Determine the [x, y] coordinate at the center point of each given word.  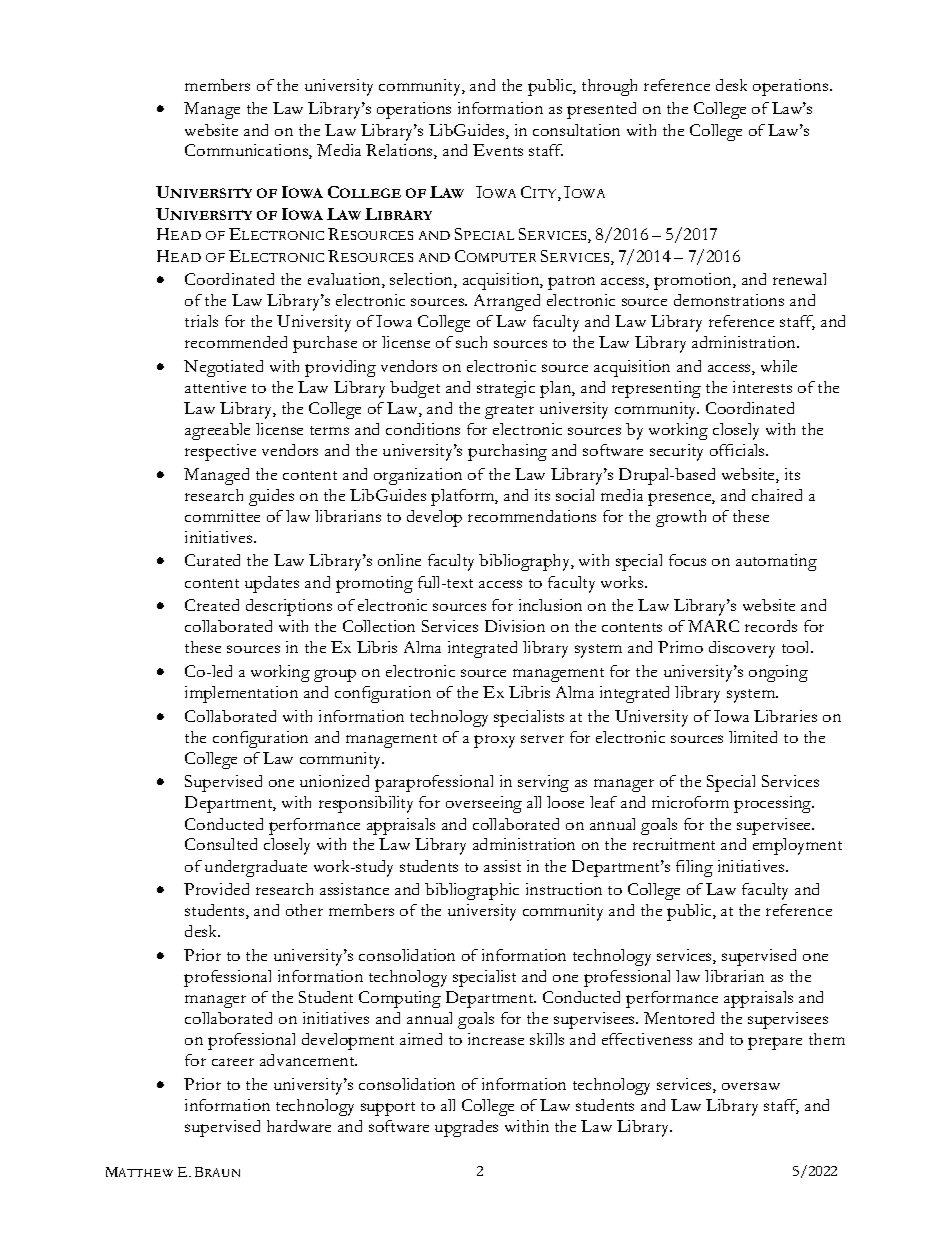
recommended [236, 342]
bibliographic [472, 891]
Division [515, 626]
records [771, 626]
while [779, 366]
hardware [299, 1126]
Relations [400, 151]
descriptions [289, 607]
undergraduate [256, 868]
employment [797, 846]
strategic [506, 389]
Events [498, 150]
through [609, 87]
